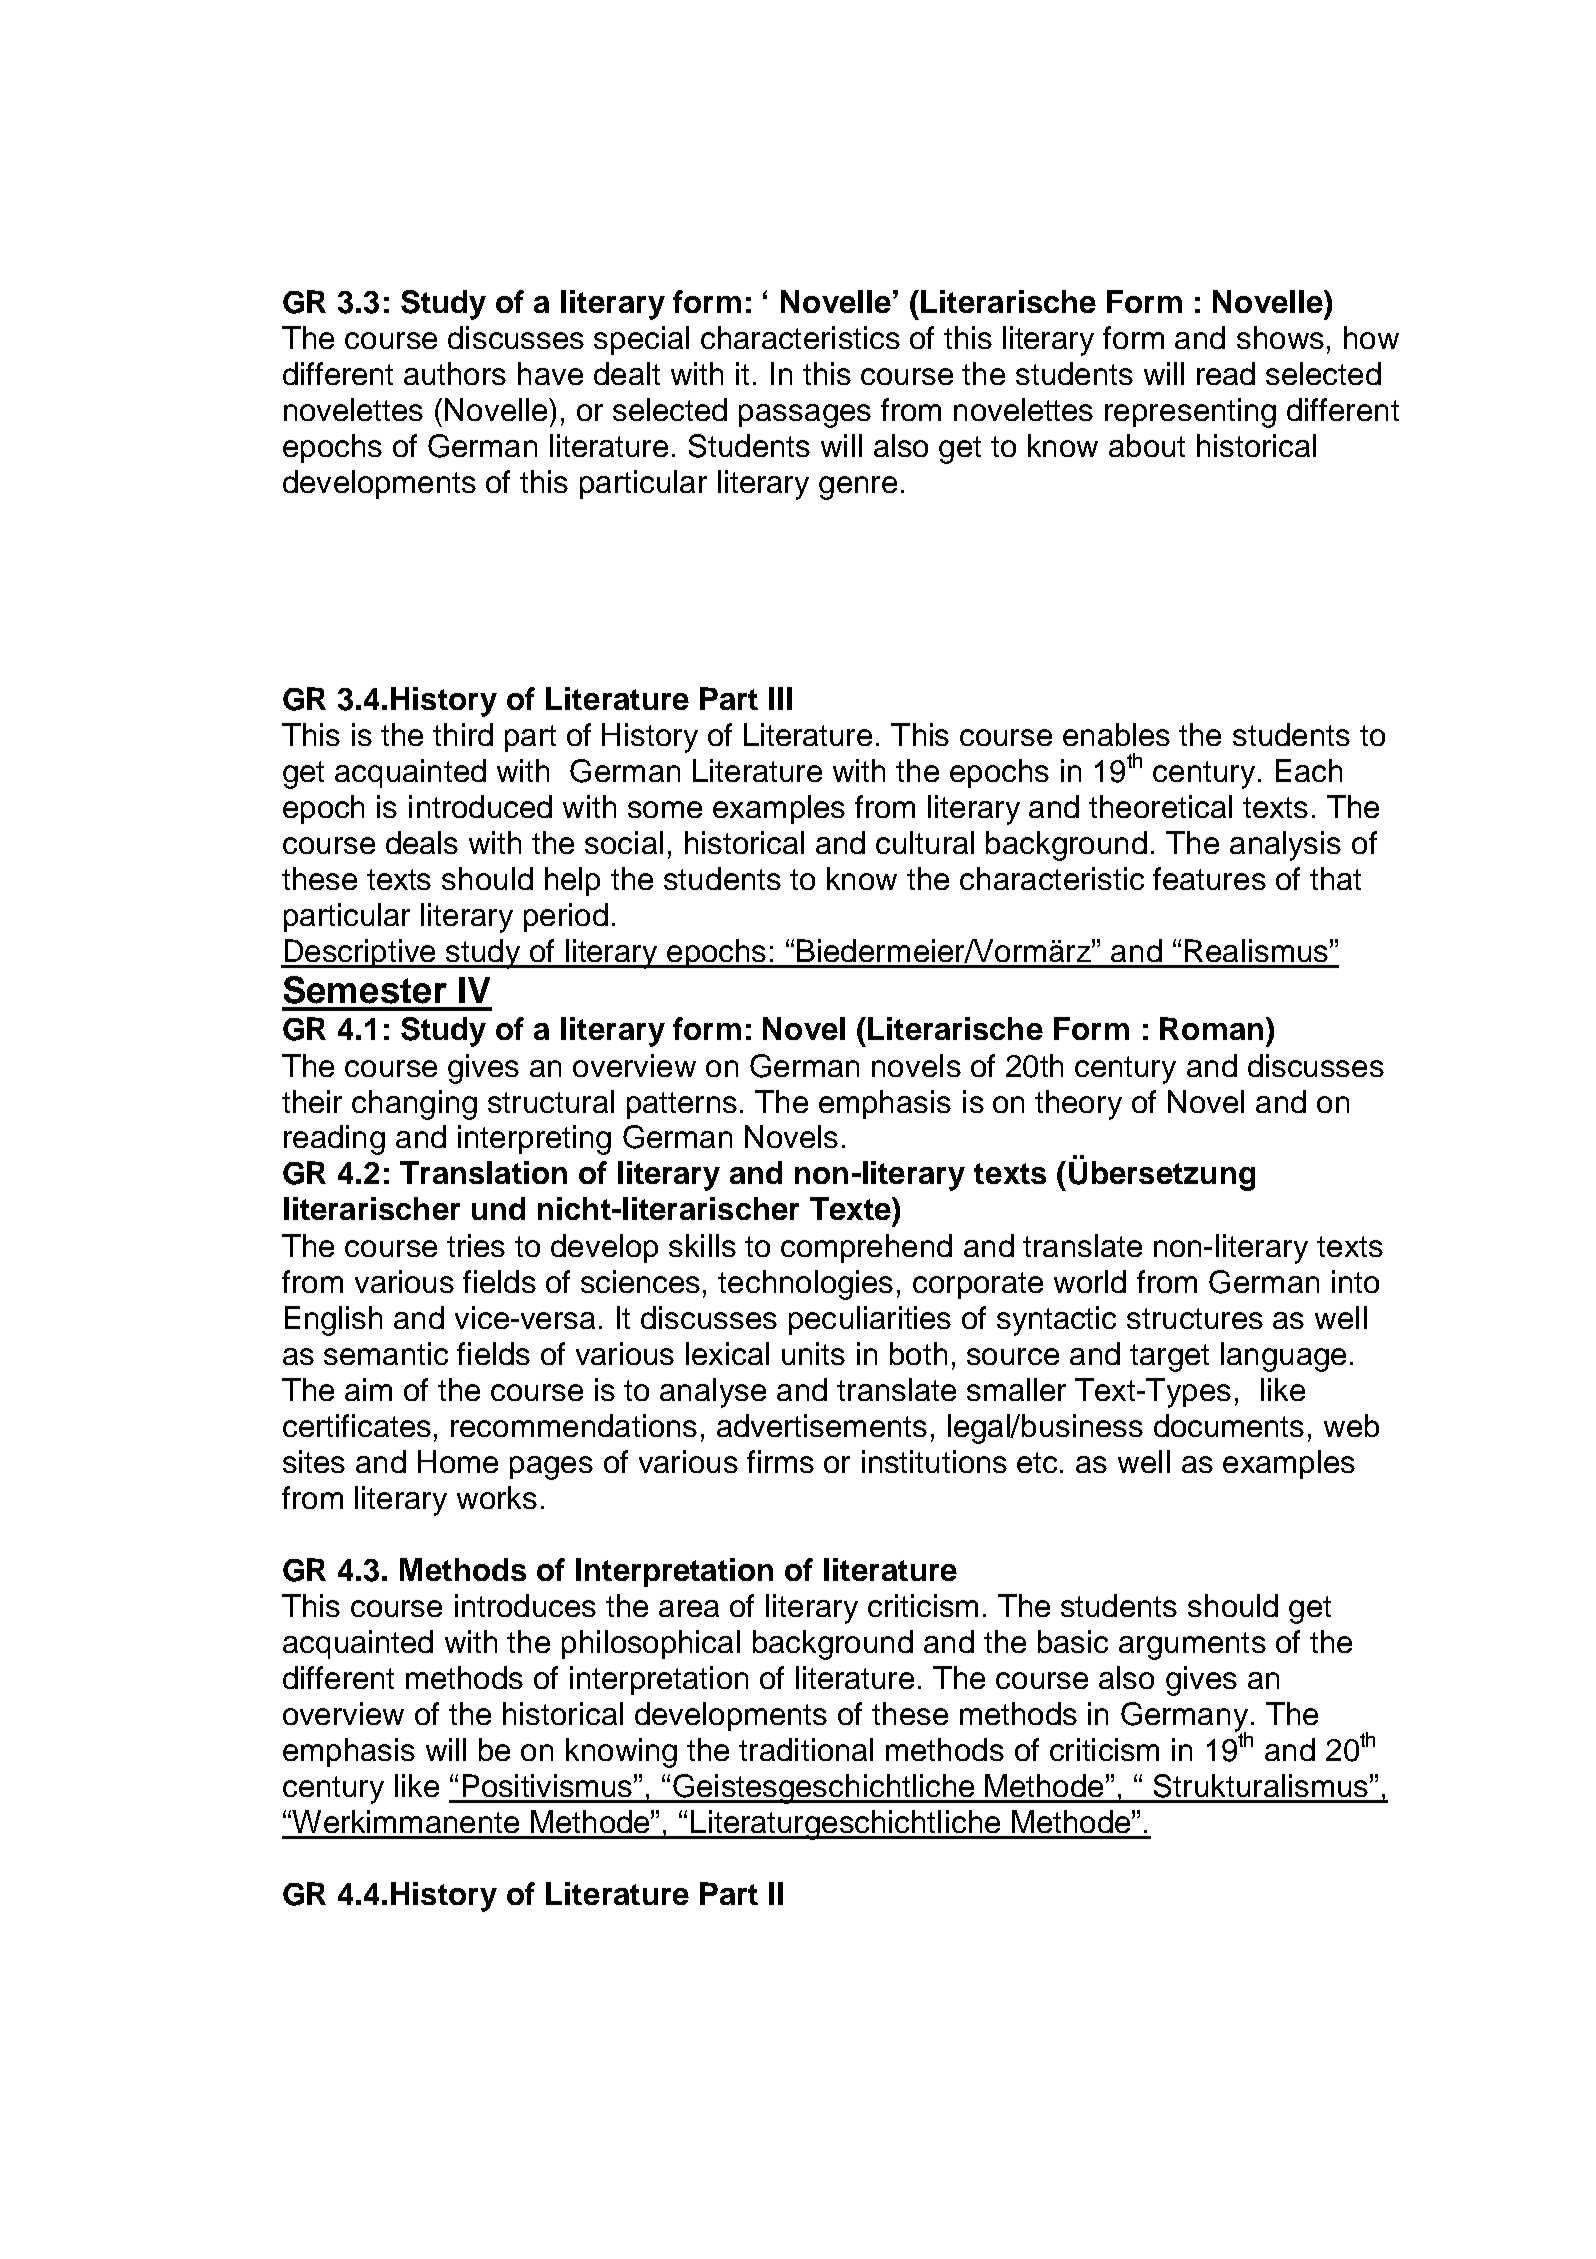 The height and width of the screenshot is (2259, 1596). What do you see at coordinates (806, 1749) in the screenshot?
I see `traditional` at bounding box center [806, 1749].
